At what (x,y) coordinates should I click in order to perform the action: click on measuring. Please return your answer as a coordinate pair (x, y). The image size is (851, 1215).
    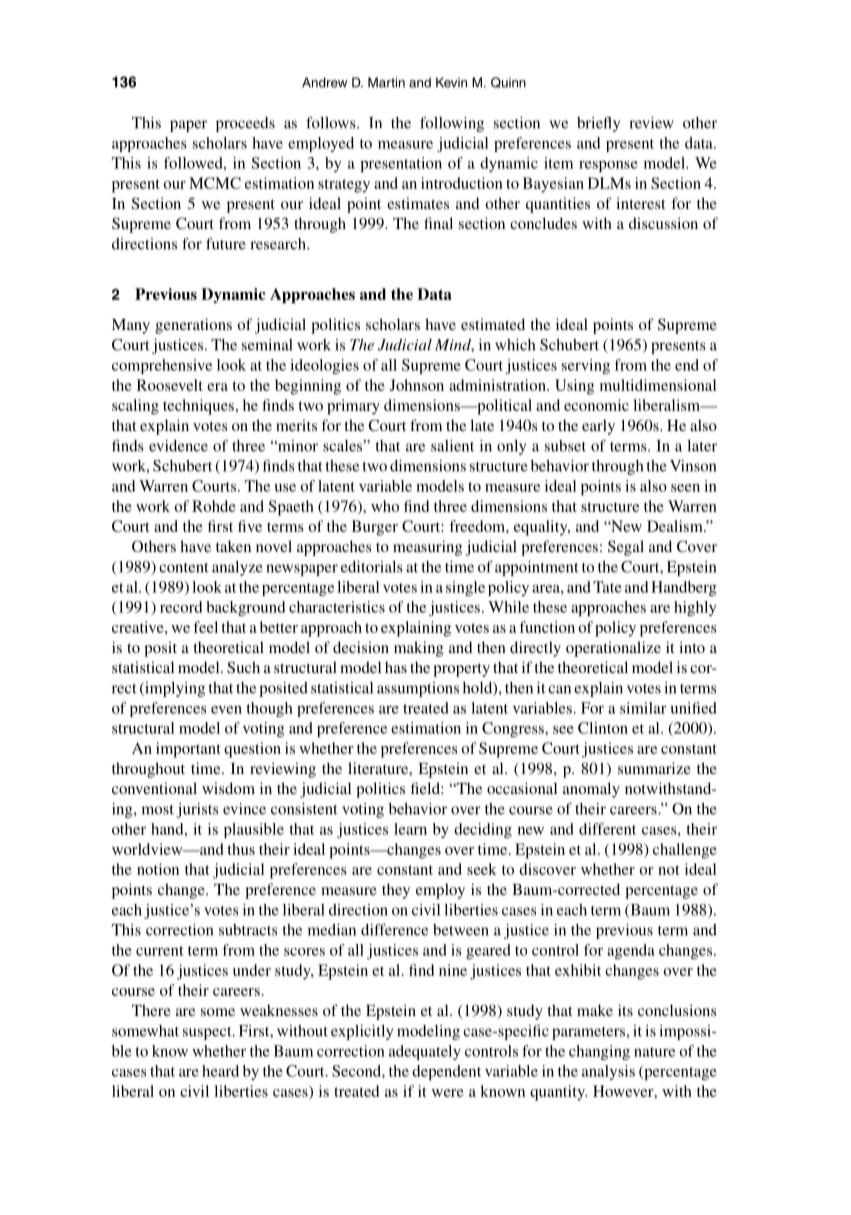
    Looking at the image, I should click on (427, 548).
